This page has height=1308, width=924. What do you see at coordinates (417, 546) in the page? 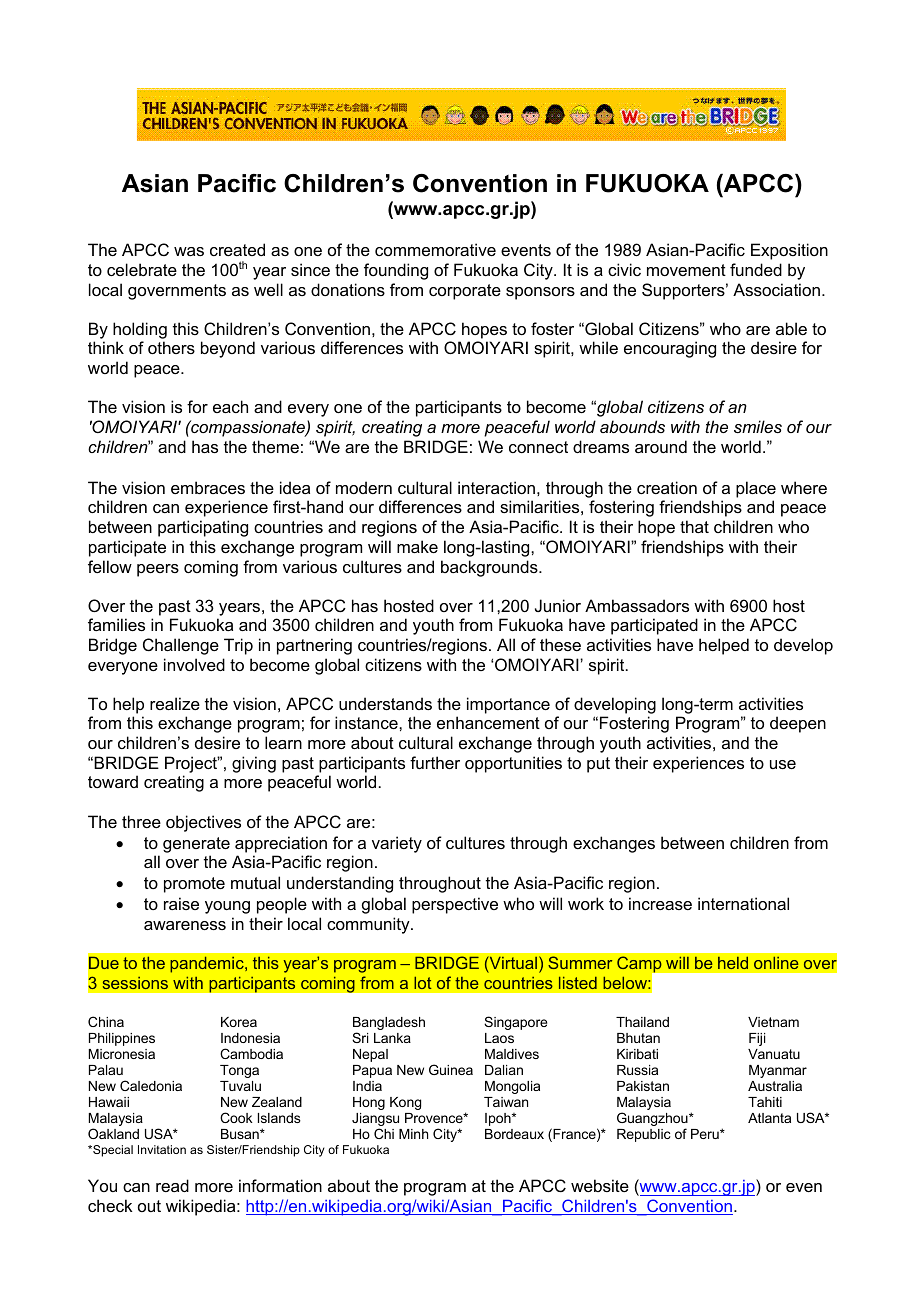
I see `make` at bounding box center [417, 546].
